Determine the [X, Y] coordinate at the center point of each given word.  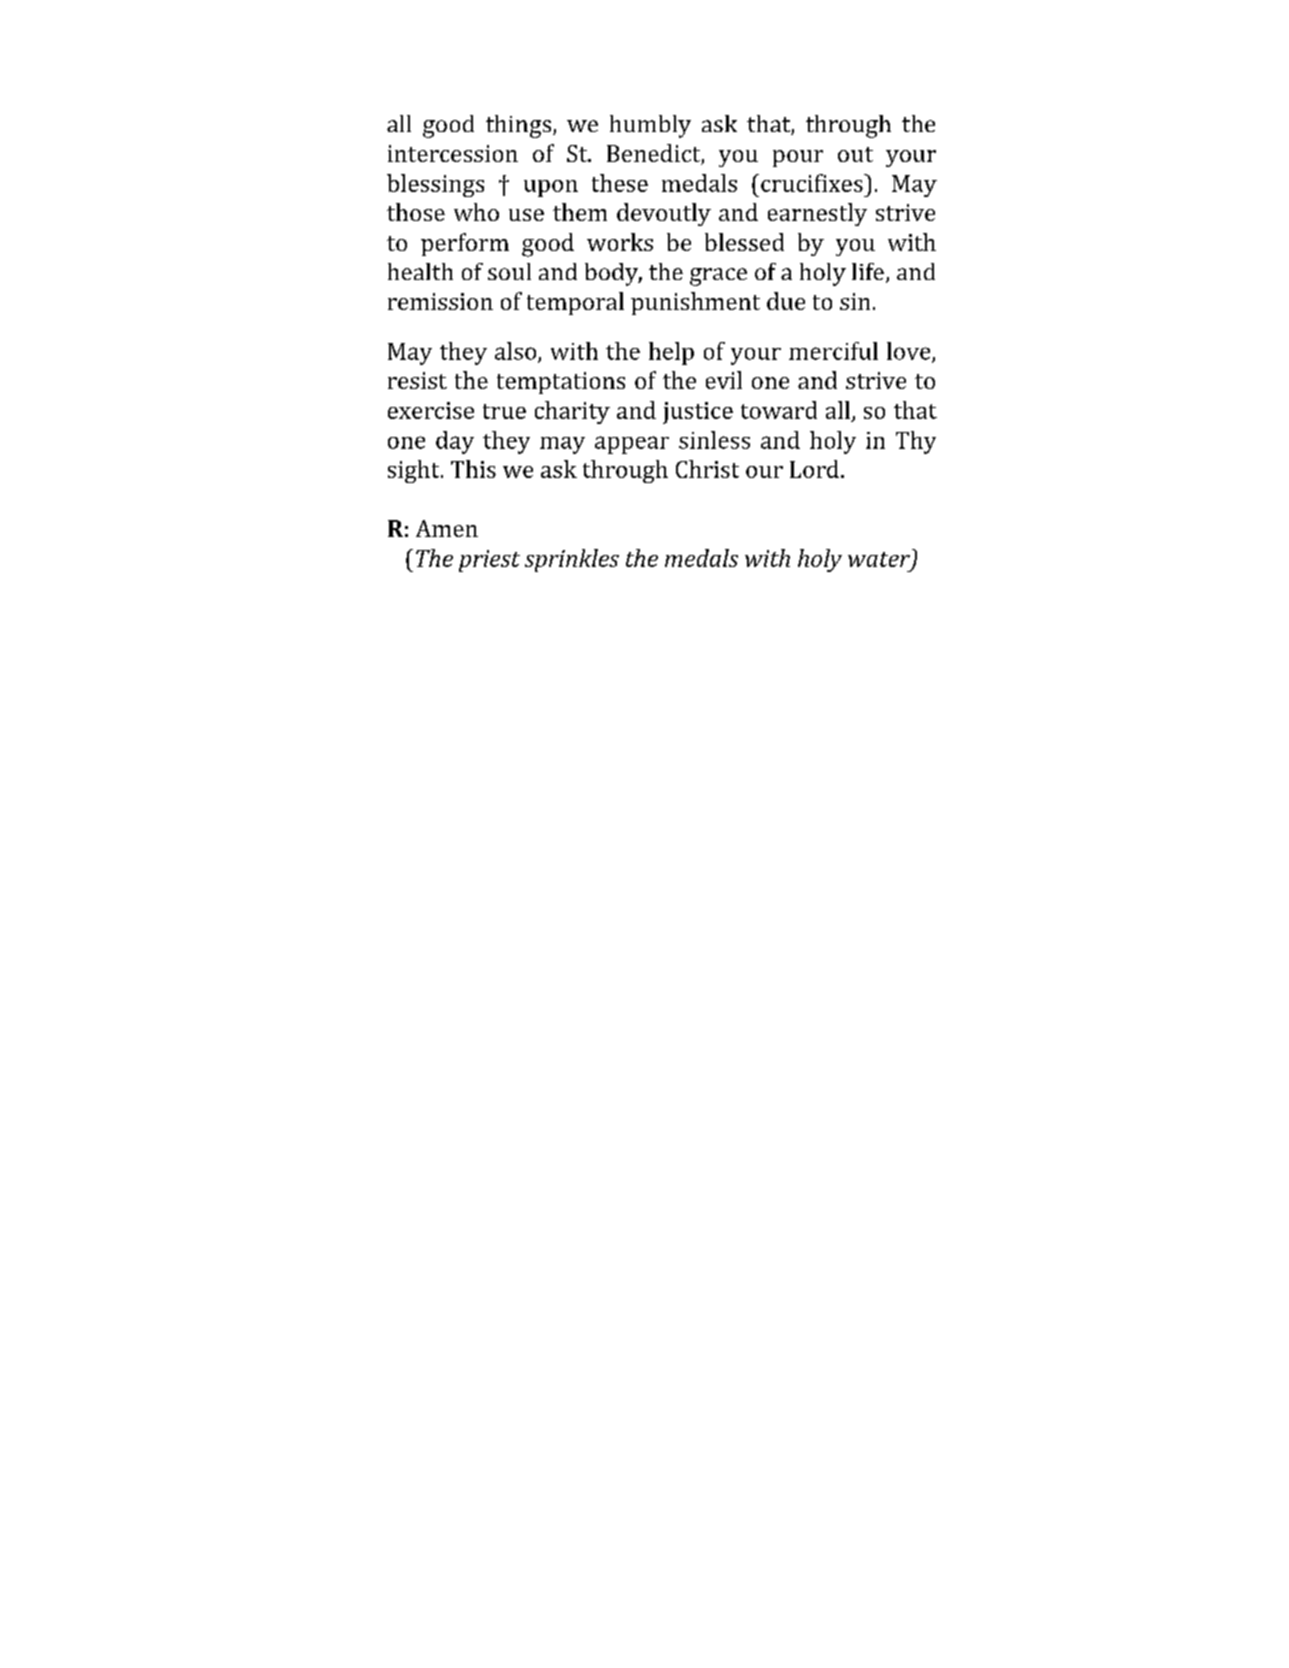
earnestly [817, 214]
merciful [833, 351]
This [473, 469]
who [476, 212]
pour [798, 158]
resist [417, 380]
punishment [695, 303]
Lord [814, 469]
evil [724, 380]
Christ [707, 469]
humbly [650, 126]
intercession [453, 153]
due [786, 301]
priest [489, 561]
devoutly [664, 214]
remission [440, 301]
